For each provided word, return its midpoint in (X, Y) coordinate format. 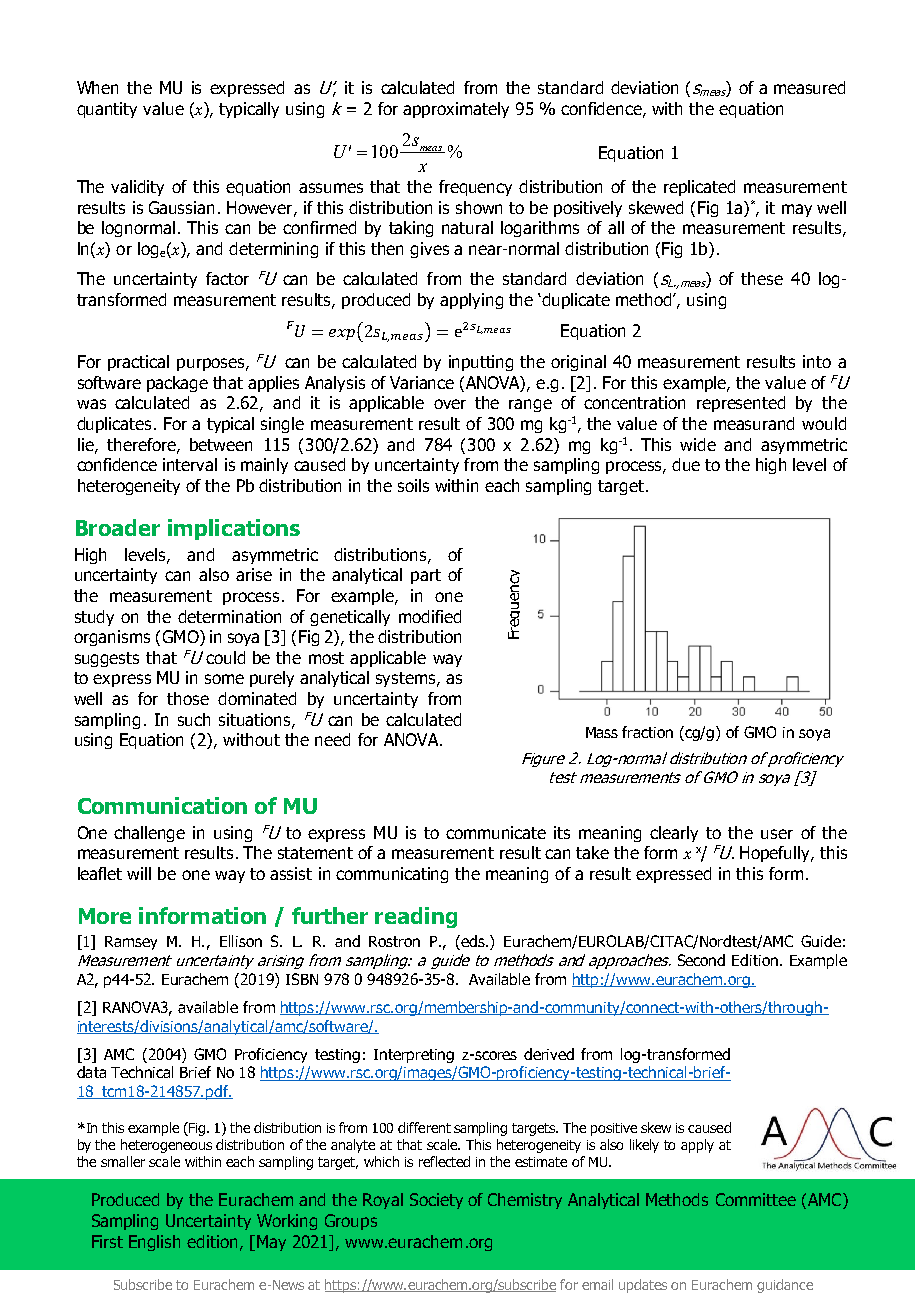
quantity (107, 110)
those (188, 698)
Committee (756, 1199)
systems (407, 679)
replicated (699, 188)
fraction (647, 732)
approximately (456, 110)
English (154, 1243)
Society (436, 1201)
